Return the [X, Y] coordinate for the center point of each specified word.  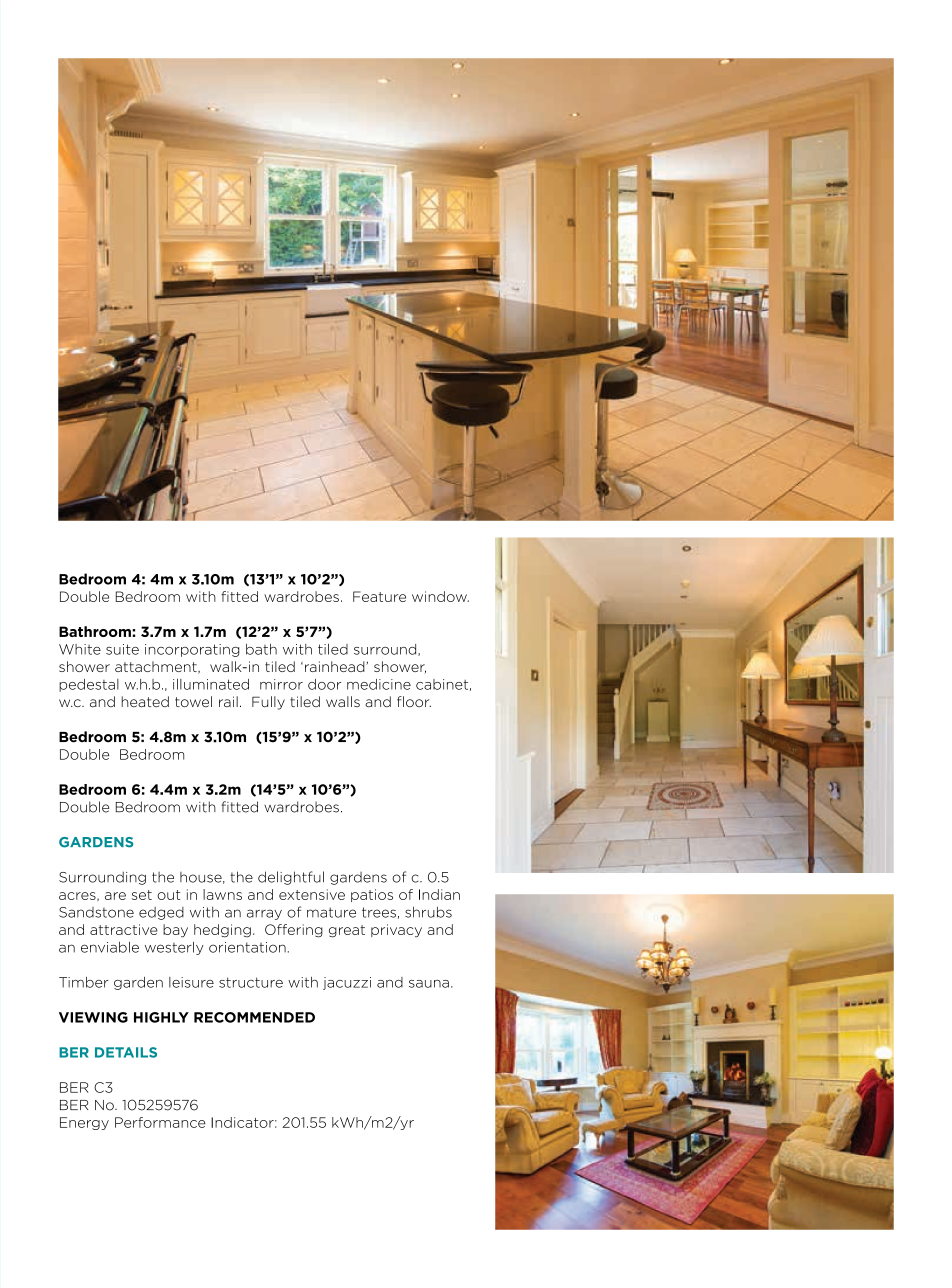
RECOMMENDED [254, 1017]
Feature [379, 596]
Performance [160, 1122]
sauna [429, 984]
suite [122, 649]
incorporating [192, 650]
